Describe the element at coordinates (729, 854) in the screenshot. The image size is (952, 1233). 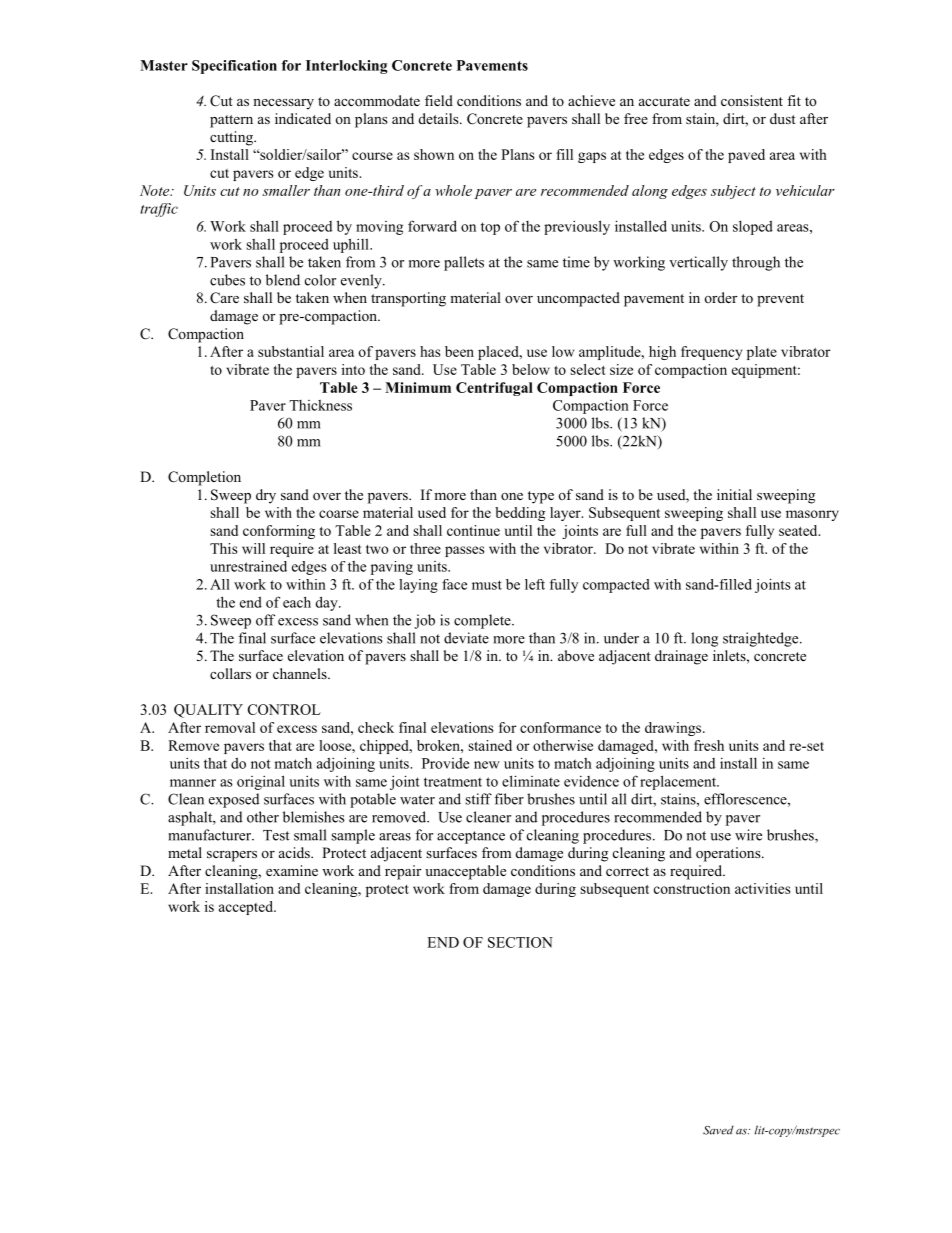
I see `operations` at that location.
